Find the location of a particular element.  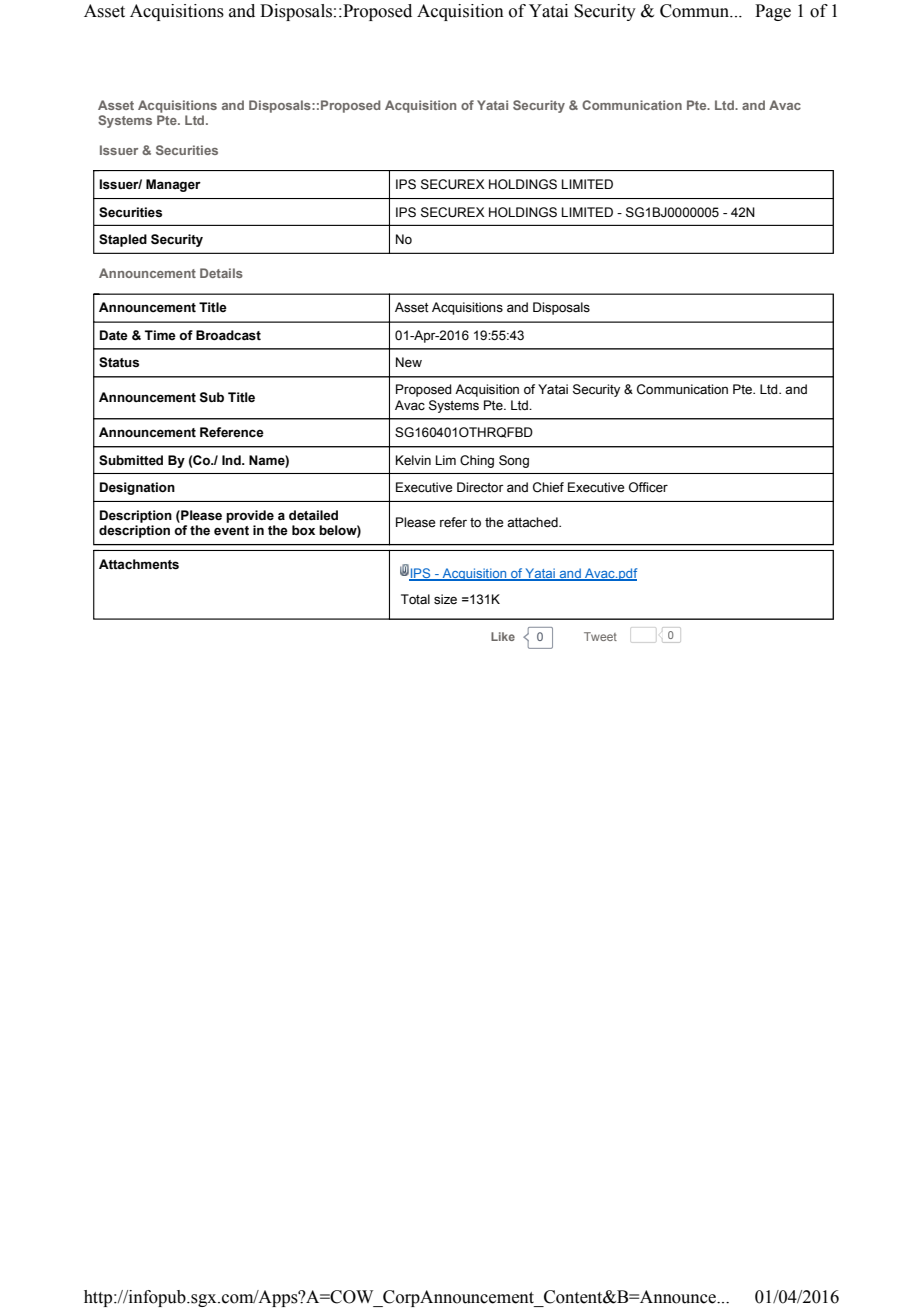

Broadcast is located at coordinates (228, 335).
